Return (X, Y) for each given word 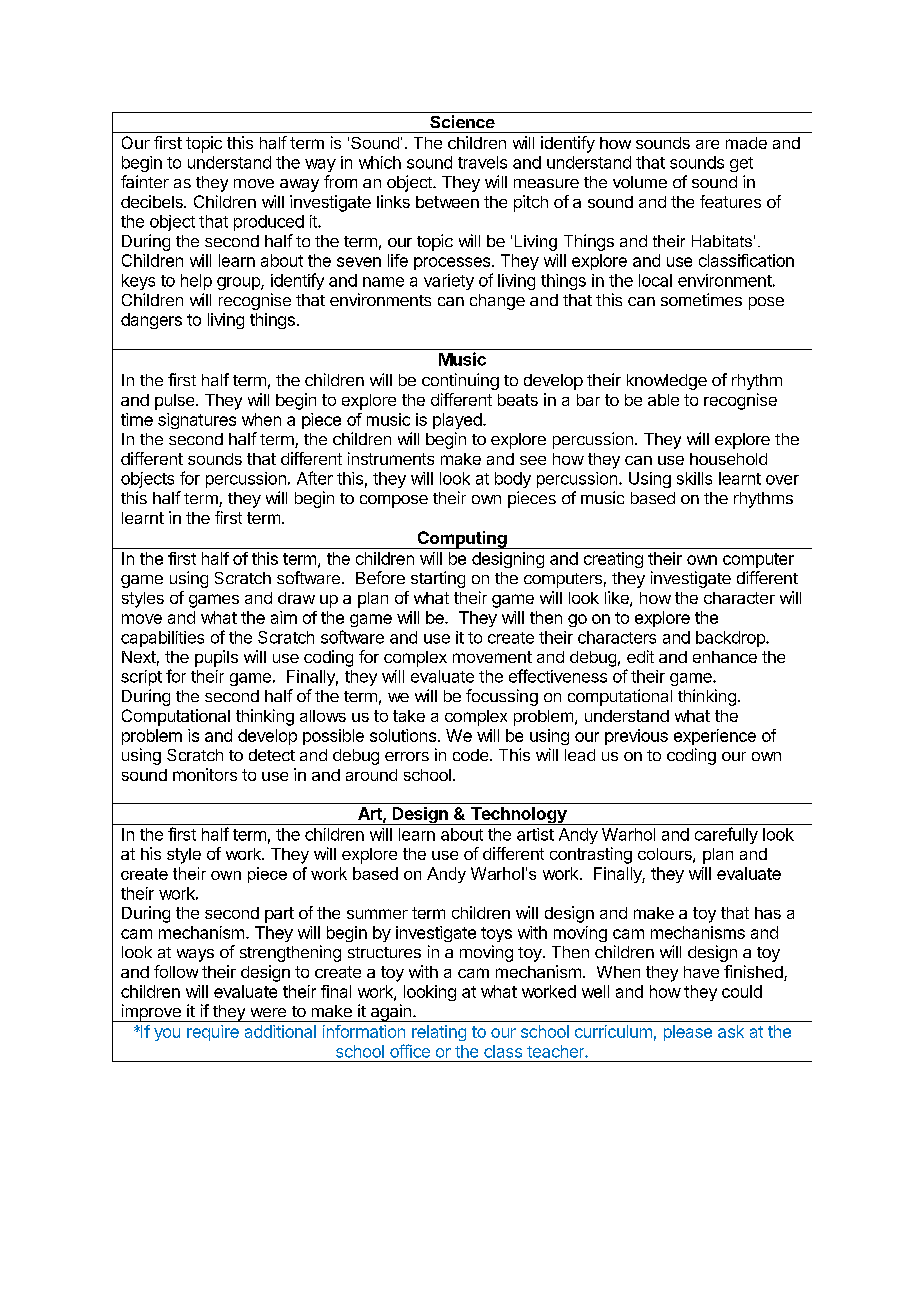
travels (482, 162)
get (741, 164)
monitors (205, 774)
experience (715, 737)
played (457, 421)
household (728, 459)
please (688, 1033)
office (410, 1051)
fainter (145, 181)
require (213, 1033)
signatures (197, 421)
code (472, 755)
